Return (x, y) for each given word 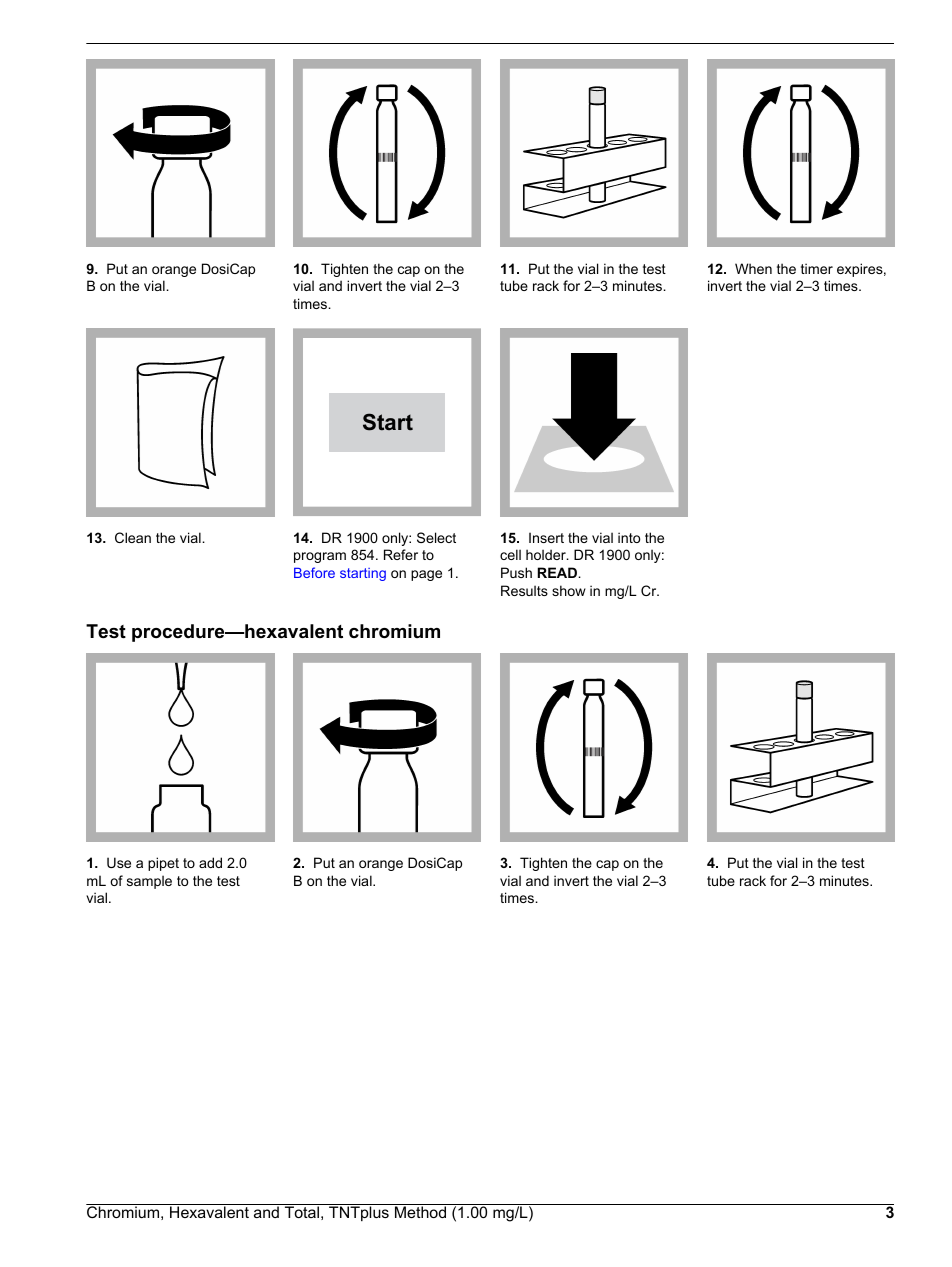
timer (817, 268)
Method (420, 1212)
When (753, 268)
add (210, 862)
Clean (133, 537)
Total (302, 1212)
